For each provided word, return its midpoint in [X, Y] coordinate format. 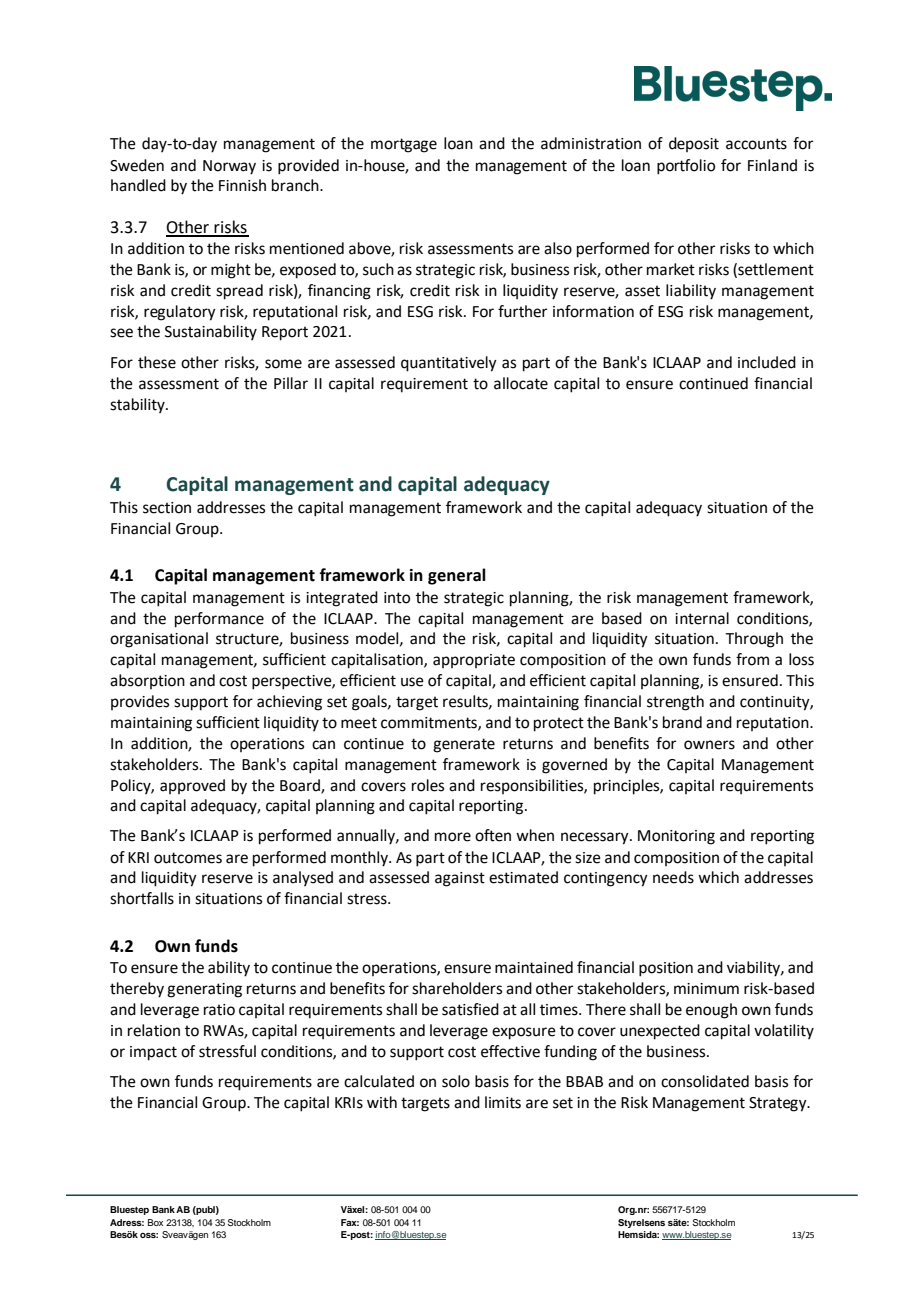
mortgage [404, 145]
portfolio [686, 167]
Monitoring [676, 837]
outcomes [188, 858]
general [457, 576]
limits [503, 1102]
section [167, 508]
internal [702, 618]
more [453, 837]
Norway [229, 167]
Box [155, 1222]
